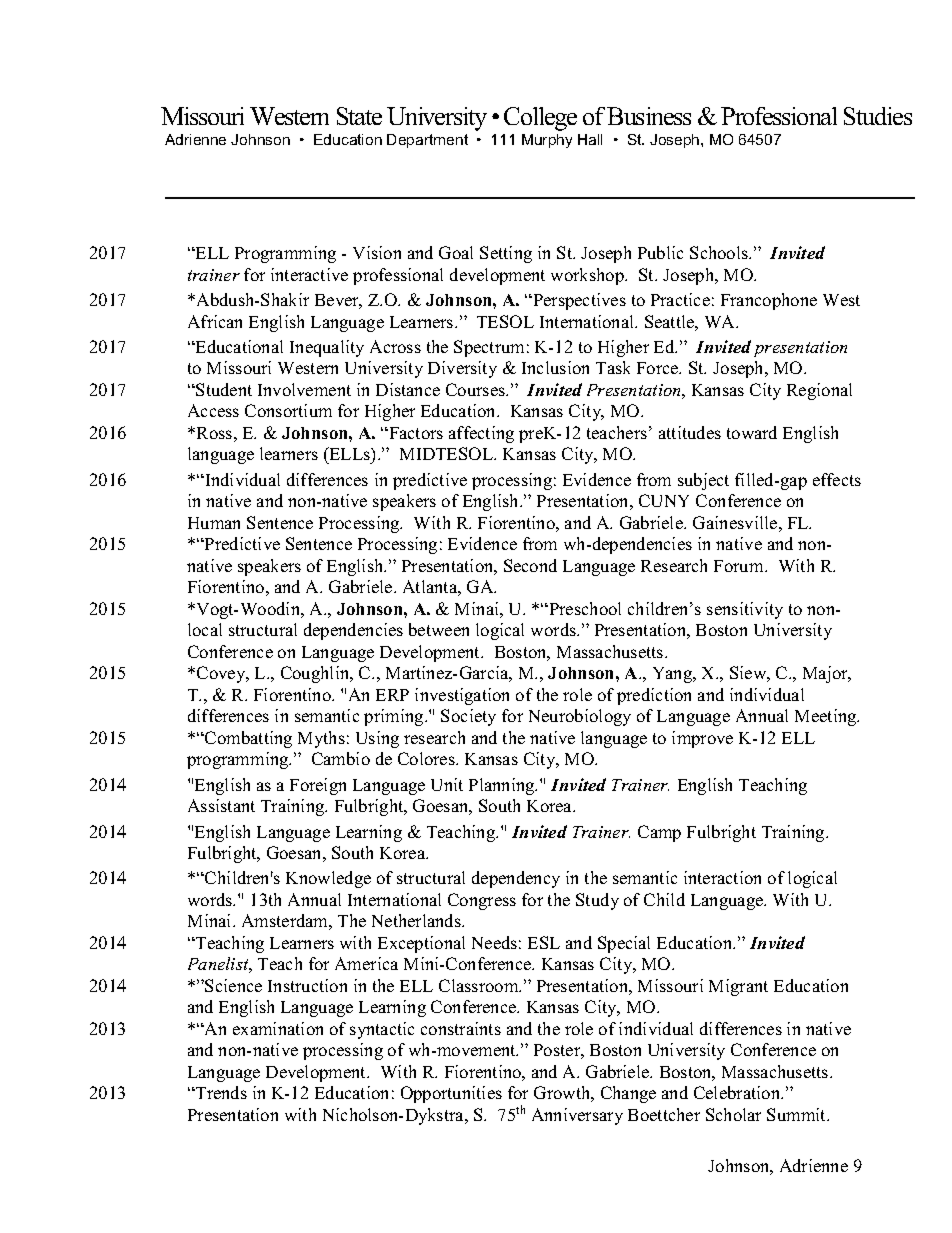 Image resolution: width=952 pixels, height=1233 pixels. I want to click on Meeting, so click(827, 717).
